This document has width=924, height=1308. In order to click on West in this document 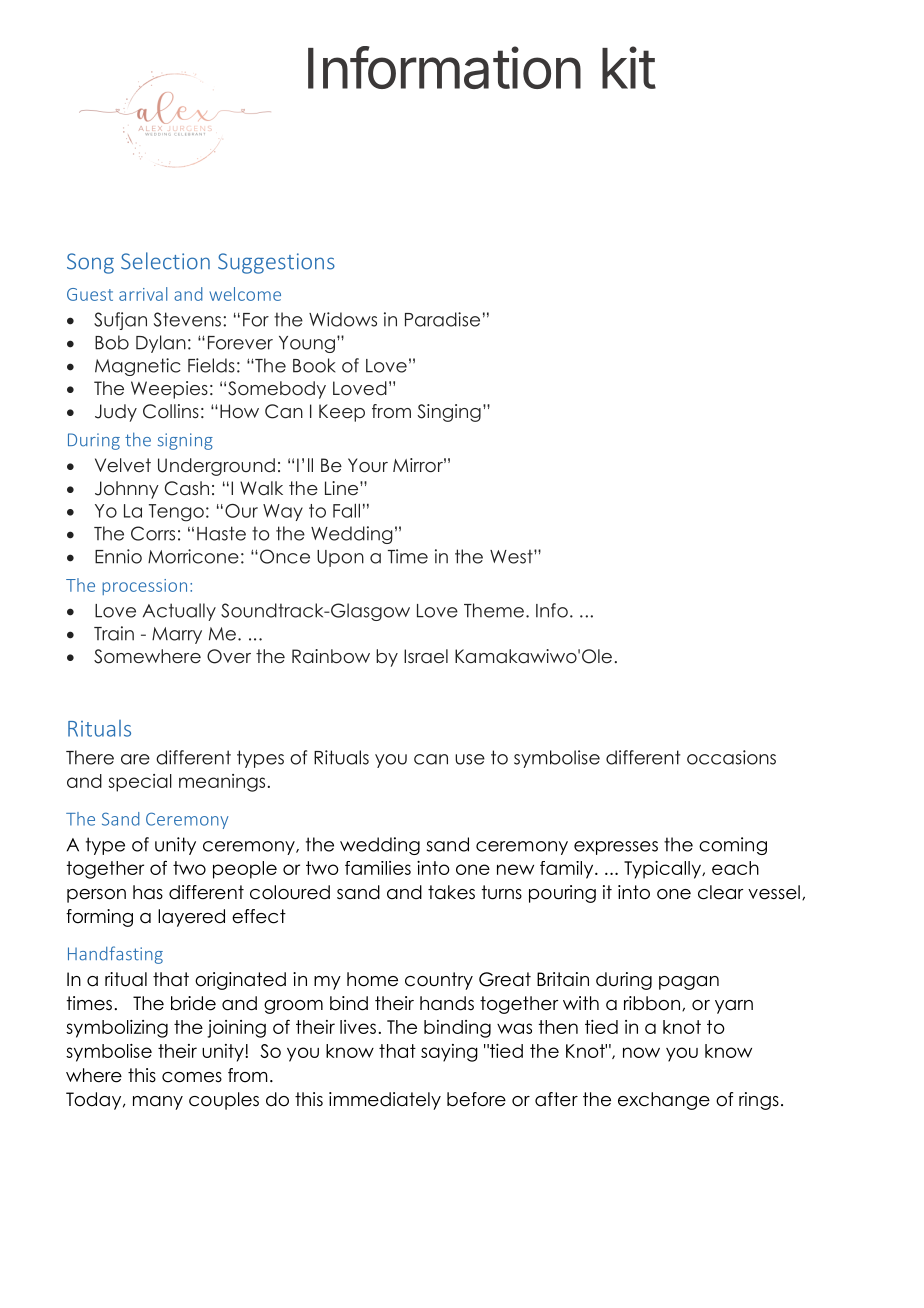, I will do `click(512, 556)`.
